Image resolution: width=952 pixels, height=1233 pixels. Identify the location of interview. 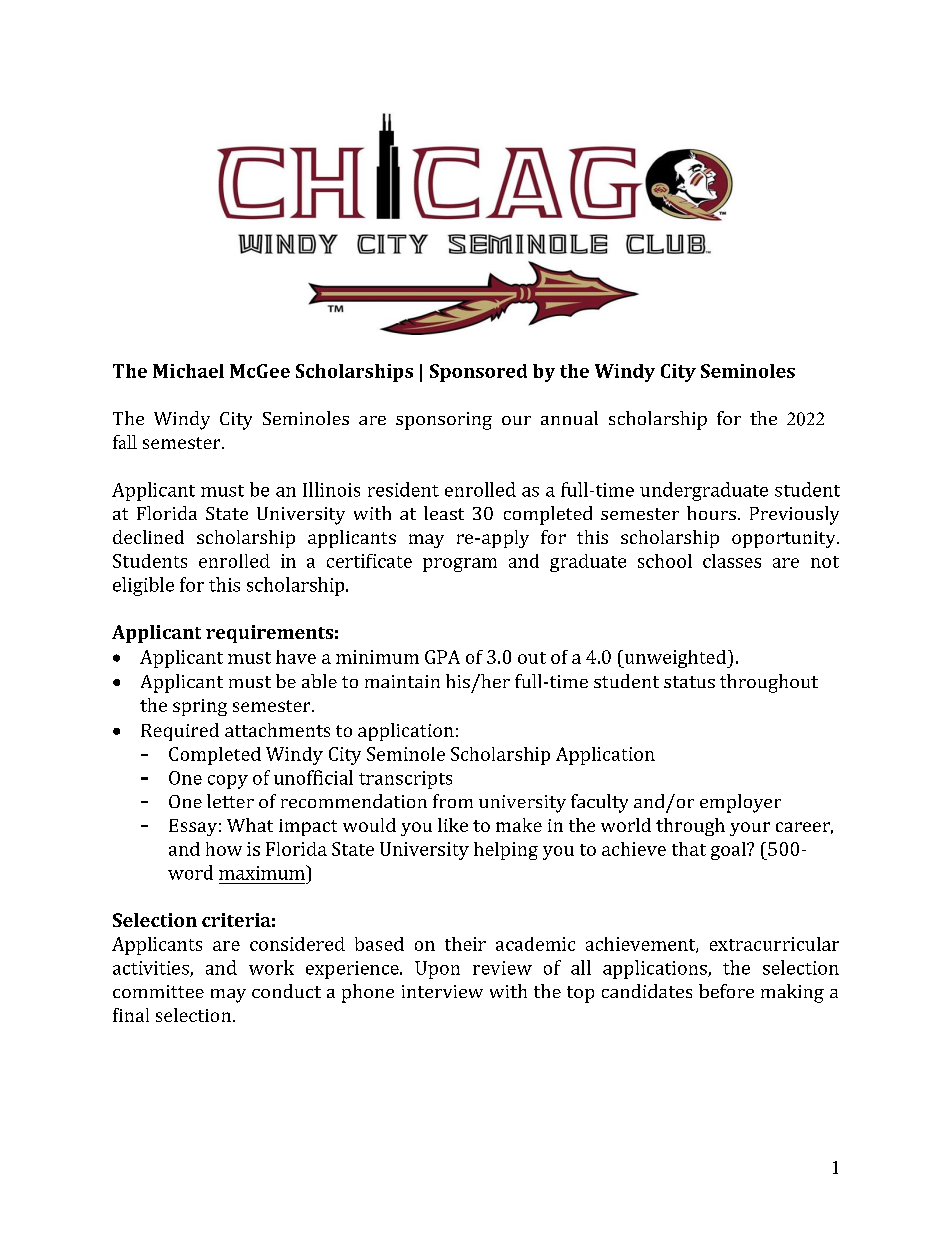
(442, 991).
